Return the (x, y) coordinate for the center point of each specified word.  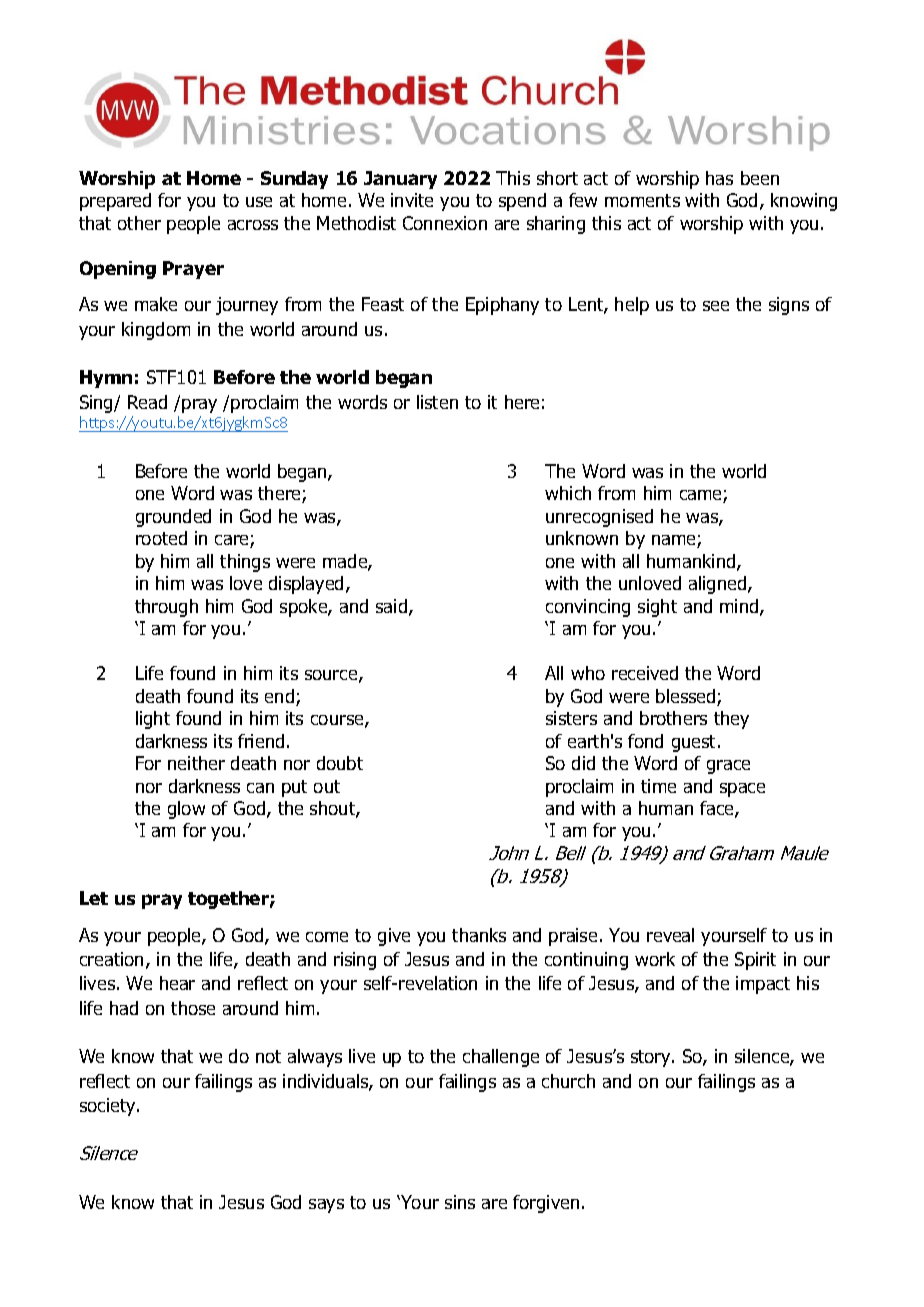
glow (186, 810)
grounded (173, 518)
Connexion (445, 223)
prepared (115, 202)
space (742, 790)
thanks (479, 935)
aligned (719, 585)
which (568, 493)
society (109, 1107)
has (719, 178)
